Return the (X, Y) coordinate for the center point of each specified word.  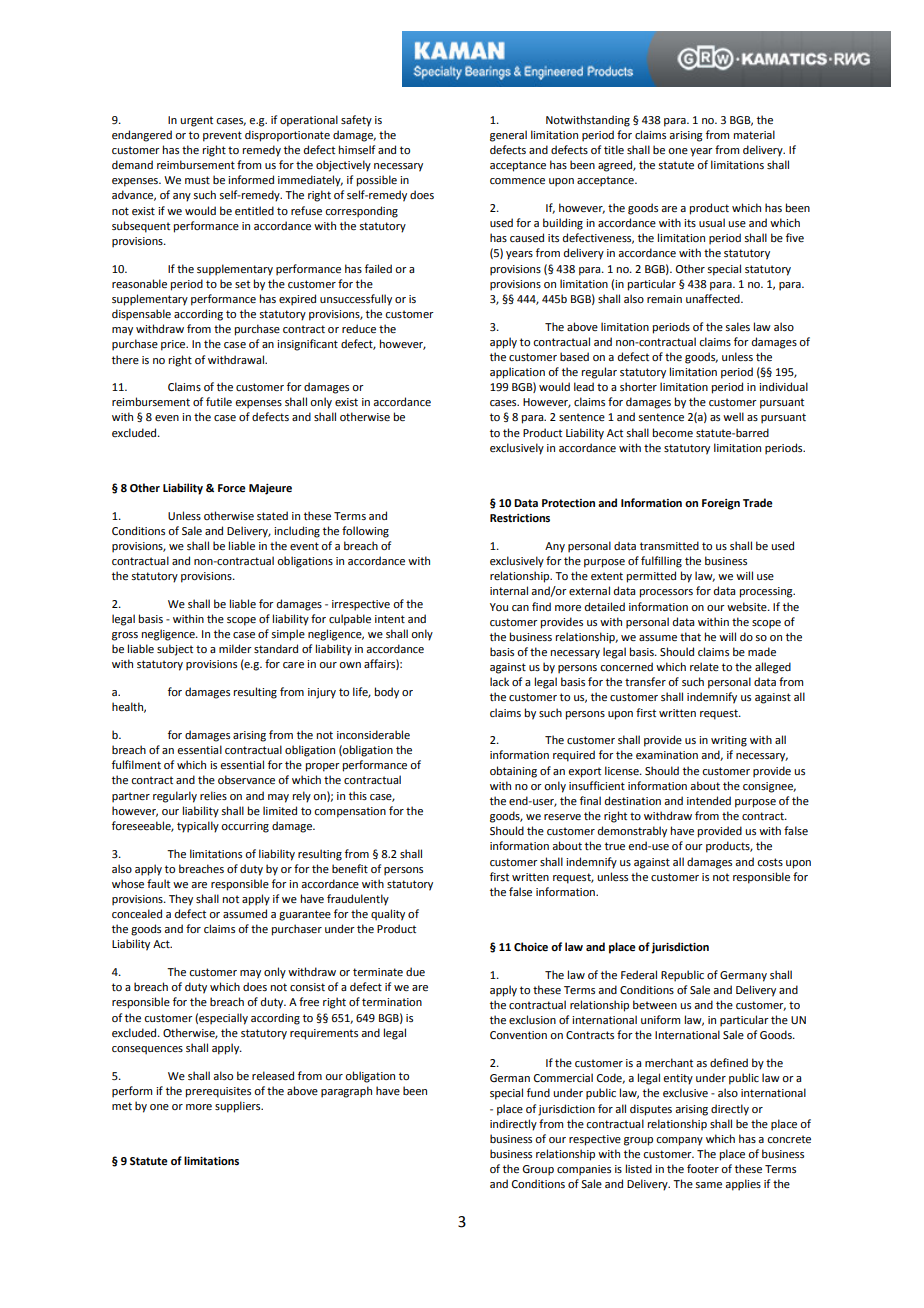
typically (198, 827)
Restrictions (520, 518)
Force (232, 488)
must (197, 180)
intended (709, 800)
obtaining (513, 772)
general (508, 136)
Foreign (721, 504)
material (754, 134)
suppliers (239, 1107)
